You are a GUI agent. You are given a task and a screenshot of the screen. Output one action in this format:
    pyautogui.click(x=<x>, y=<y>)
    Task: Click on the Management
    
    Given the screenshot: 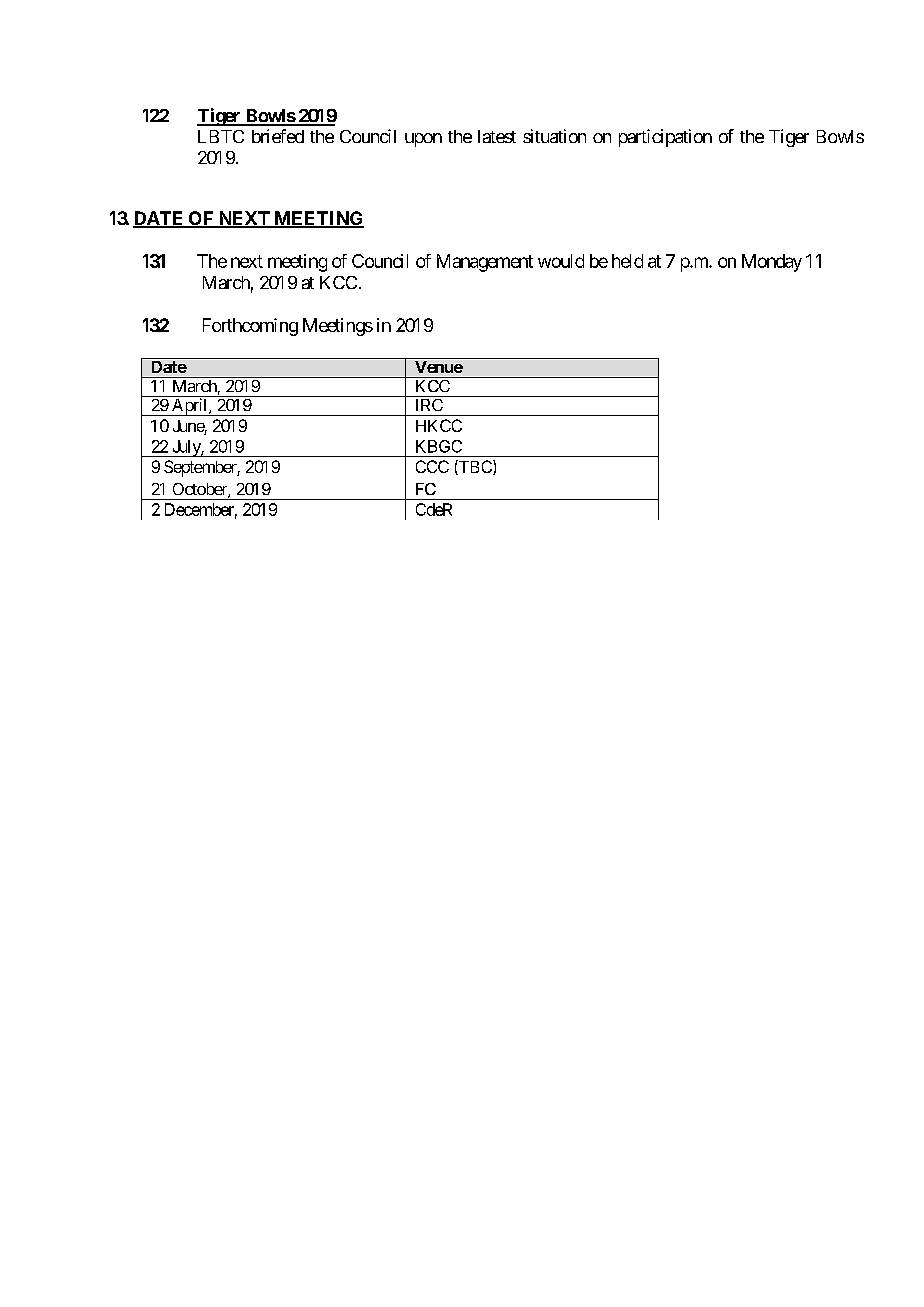 What is the action you would take?
    pyautogui.click(x=485, y=263)
